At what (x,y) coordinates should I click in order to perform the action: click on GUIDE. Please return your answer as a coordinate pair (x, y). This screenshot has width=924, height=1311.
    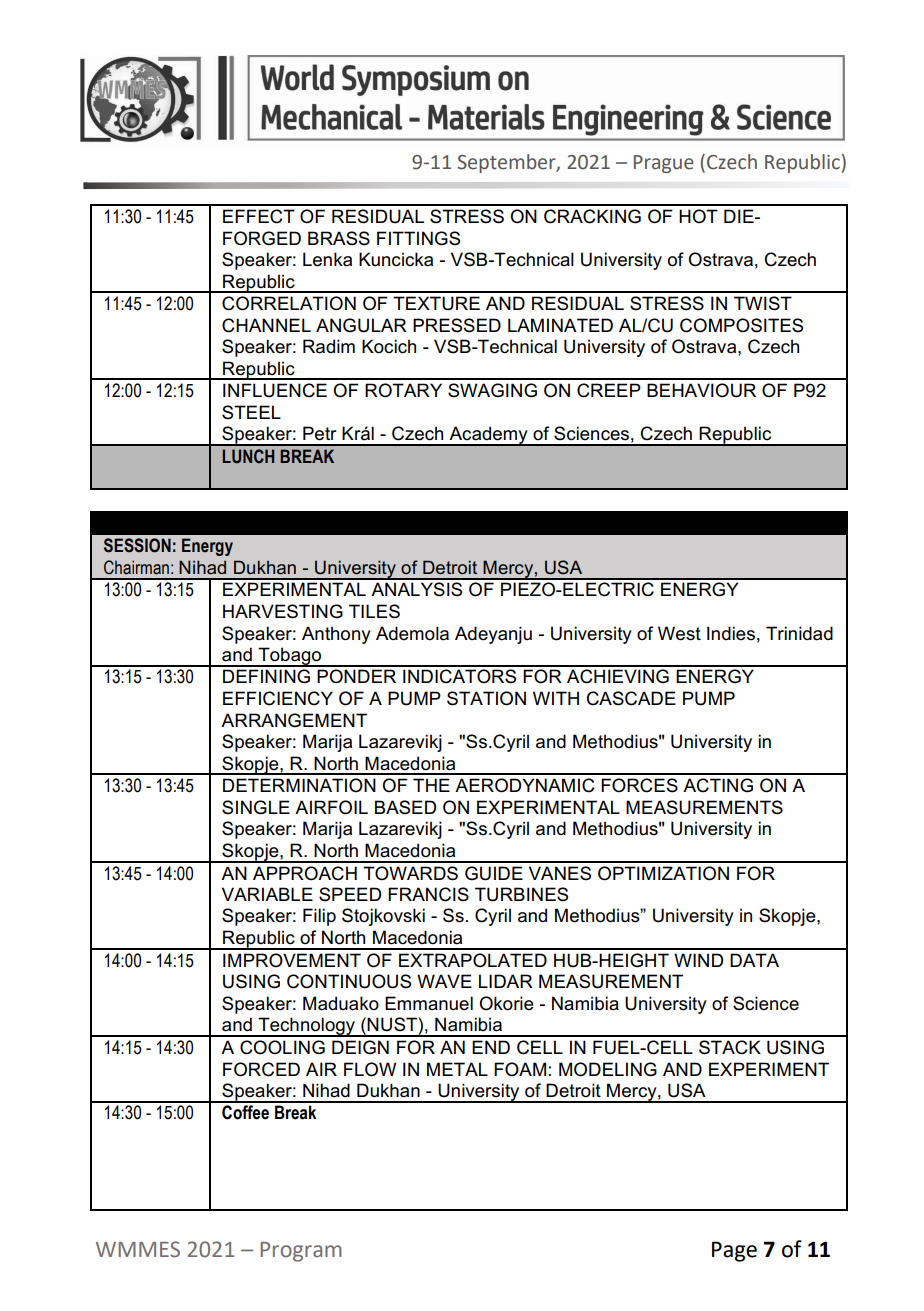
    Looking at the image, I should click on (494, 873).
